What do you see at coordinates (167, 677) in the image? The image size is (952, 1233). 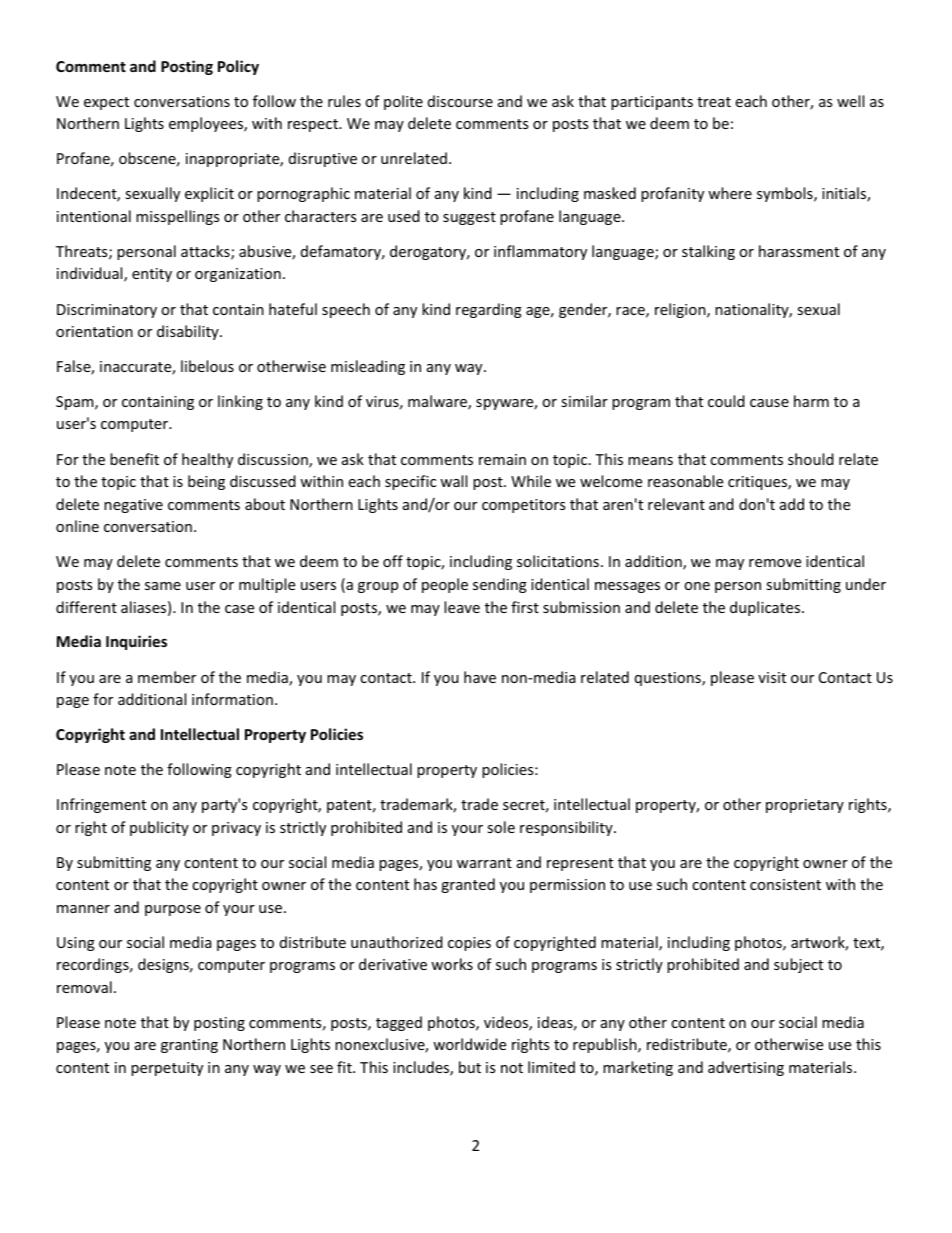 I see `member` at bounding box center [167, 677].
